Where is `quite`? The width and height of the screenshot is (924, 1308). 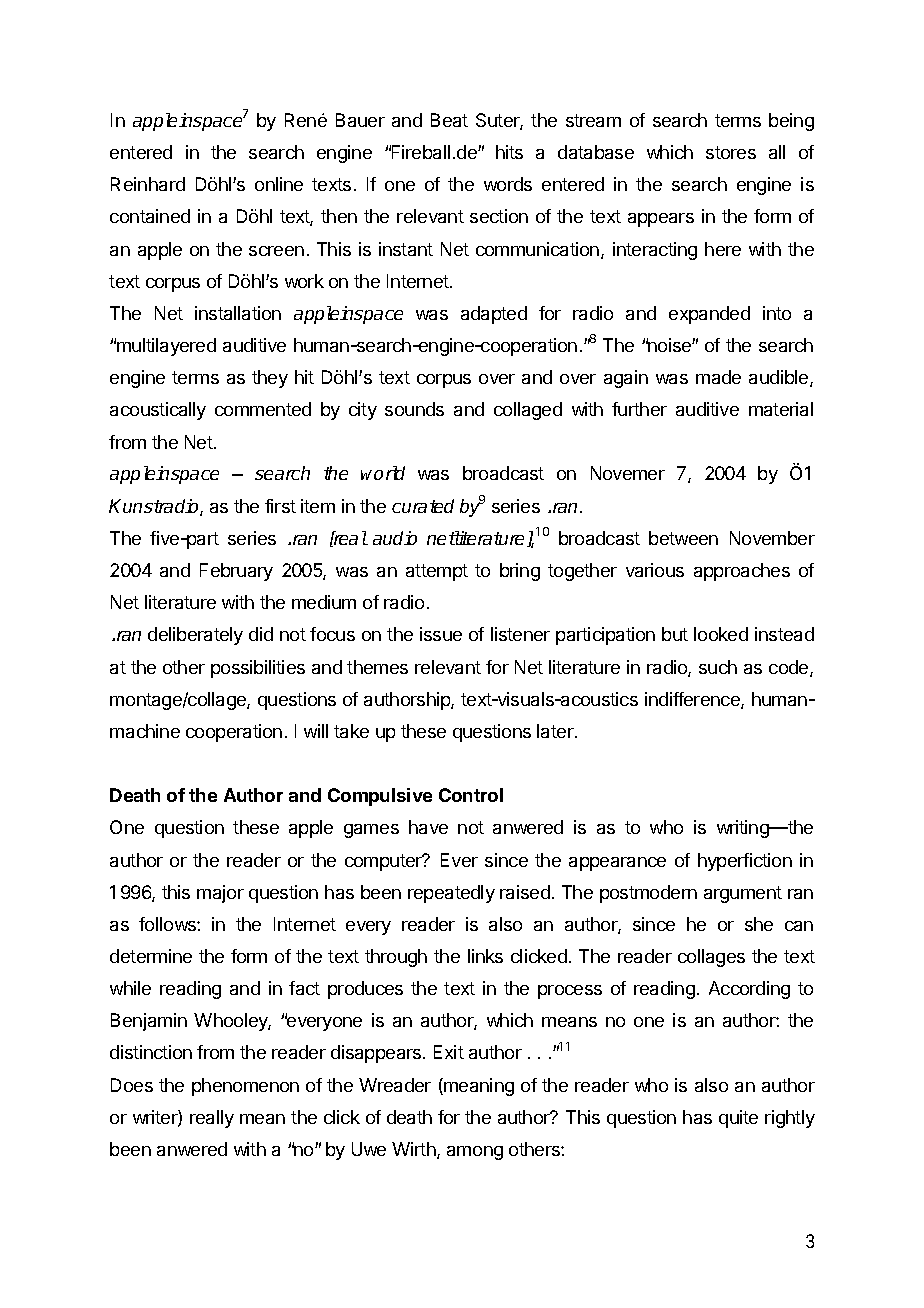
quite is located at coordinates (738, 1119).
